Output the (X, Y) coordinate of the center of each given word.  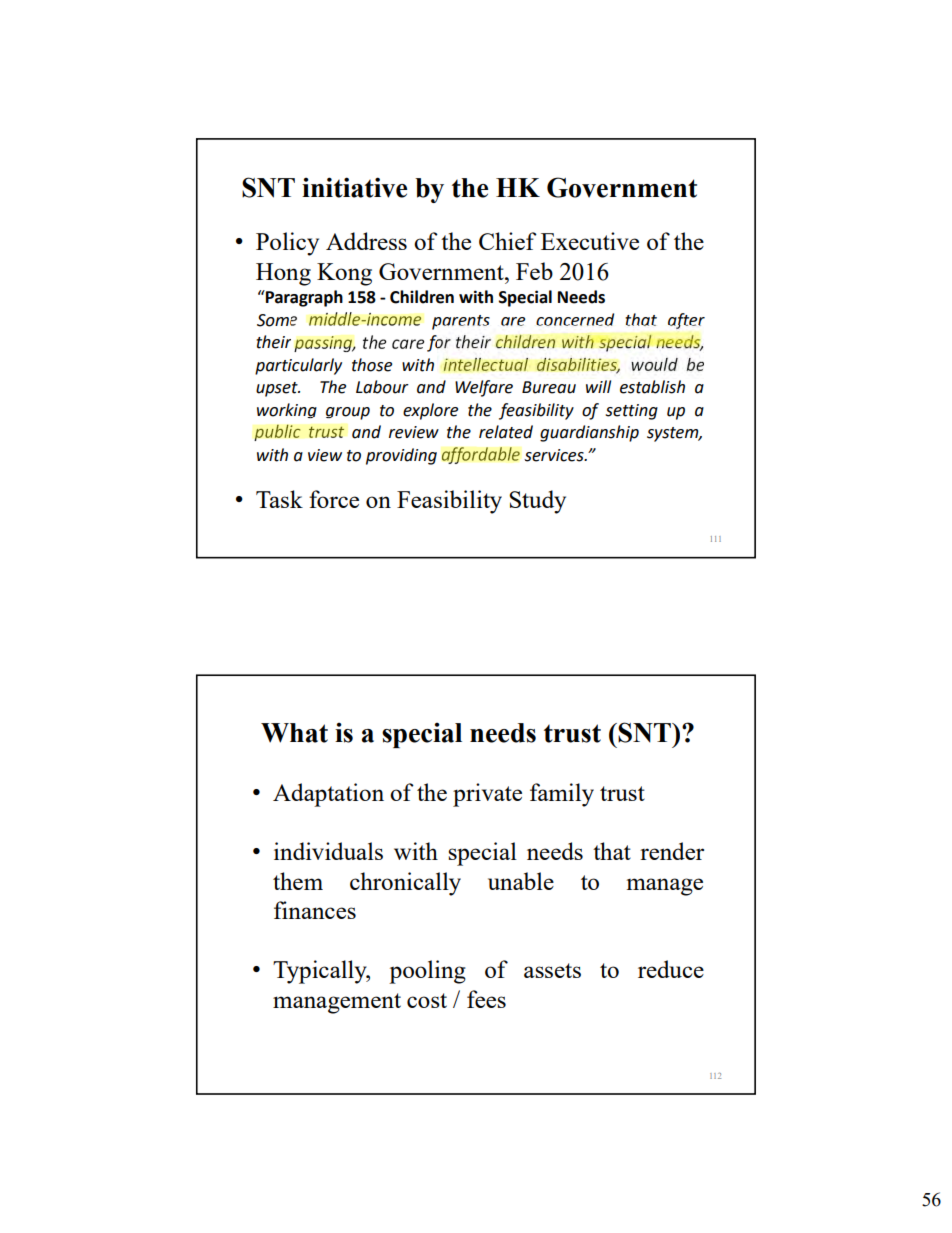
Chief (508, 241)
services (555, 455)
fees (486, 999)
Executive (590, 241)
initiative (354, 187)
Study (537, 502)
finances (315, 910)
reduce (671, 969)
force (334, 499)
